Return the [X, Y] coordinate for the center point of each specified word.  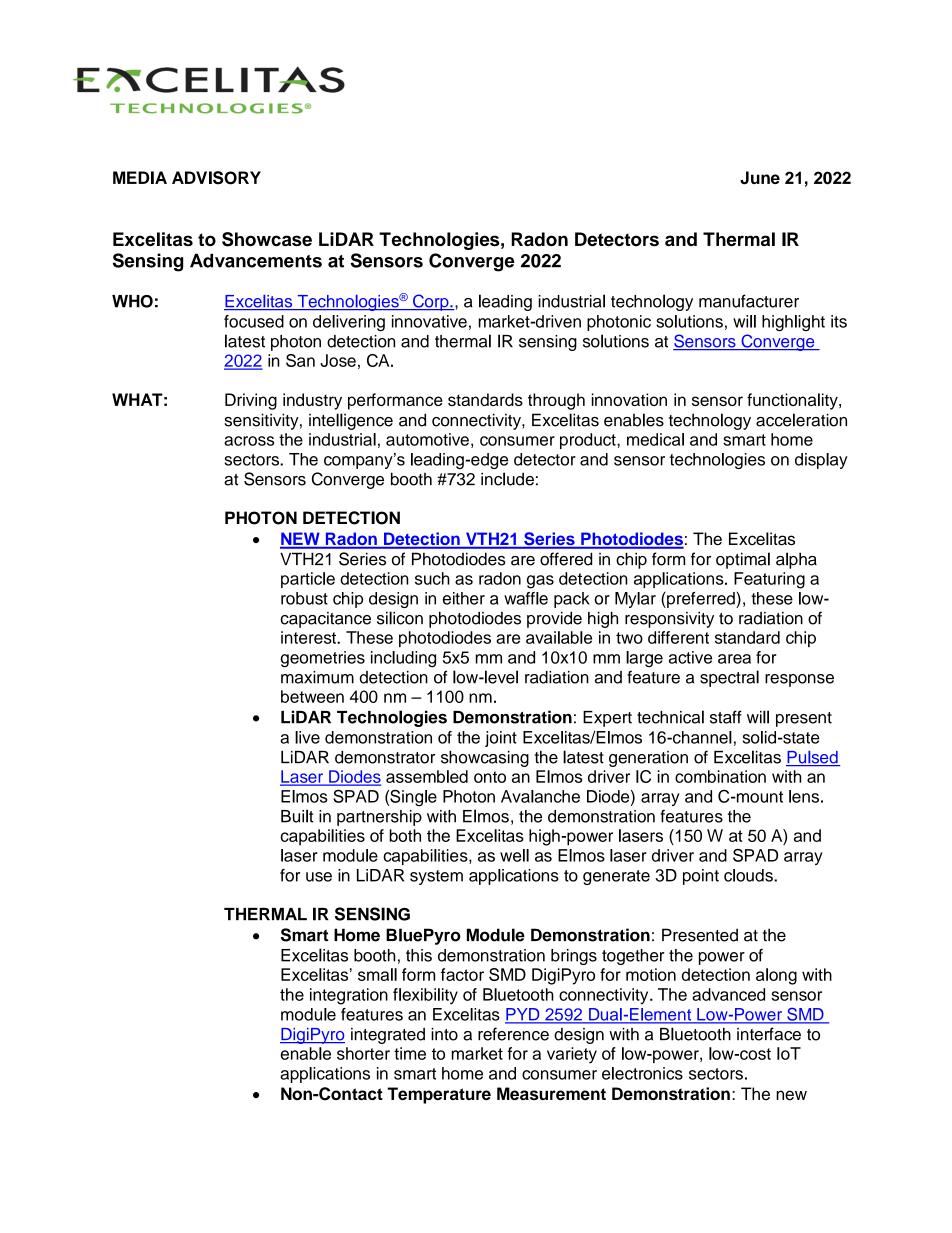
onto [490, 777]
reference [513, 1034]
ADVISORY [216, 178]
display [821, 461]
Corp [431, 302]
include [507, 479]
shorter [363, 1053]
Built [297, 816]
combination [720, 776]
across [249, 441]
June [760, 178]
